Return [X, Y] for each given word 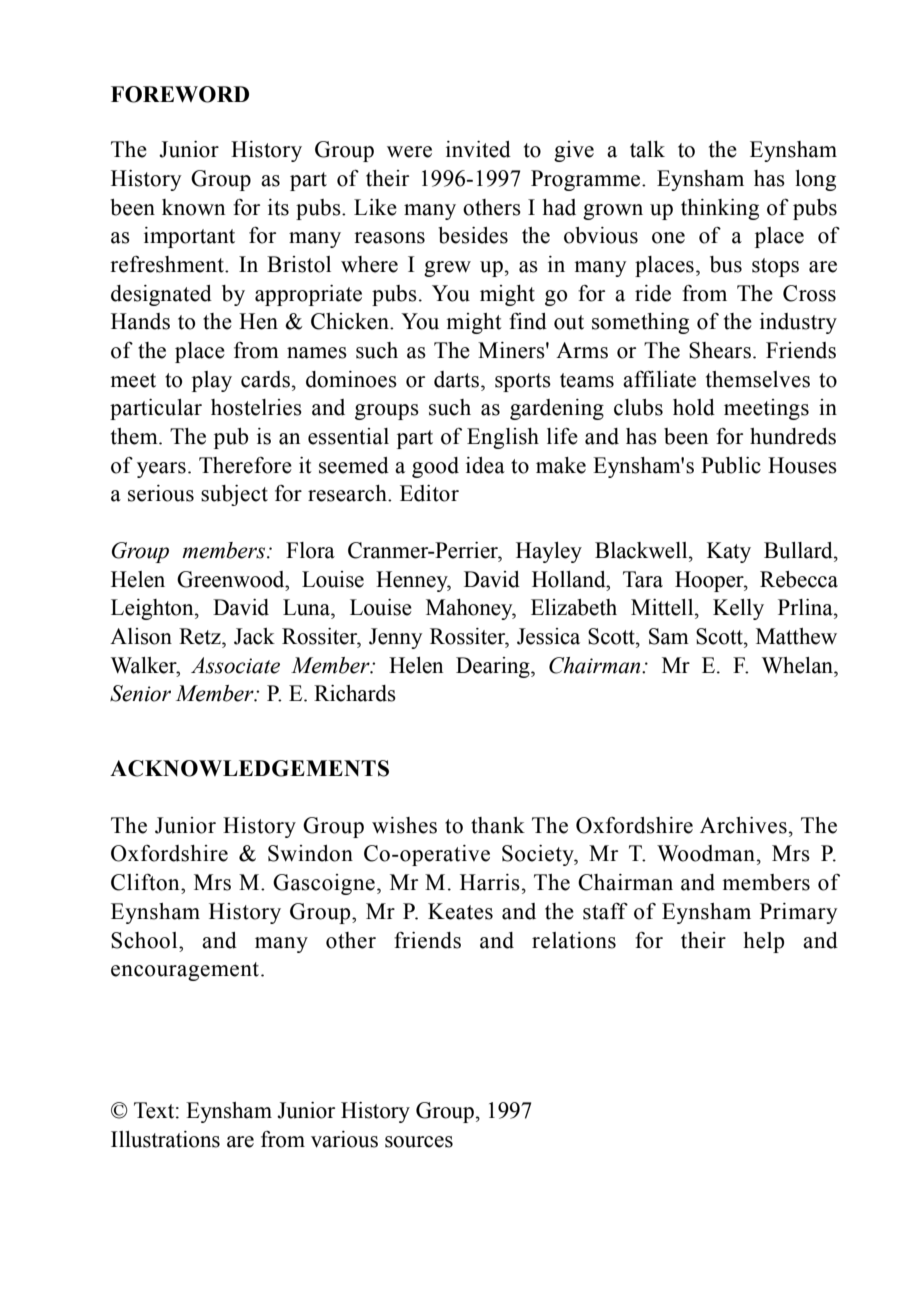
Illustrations [165, 1139]
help [764, 942]
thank [498, 825]
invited [478, 149]
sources [419, 1142]
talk [647, 149]
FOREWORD [180, 94]
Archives [743, 825]
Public [731, 465]
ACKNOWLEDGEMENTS [249, 768]
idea [485, 465]
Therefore [245, 465]
